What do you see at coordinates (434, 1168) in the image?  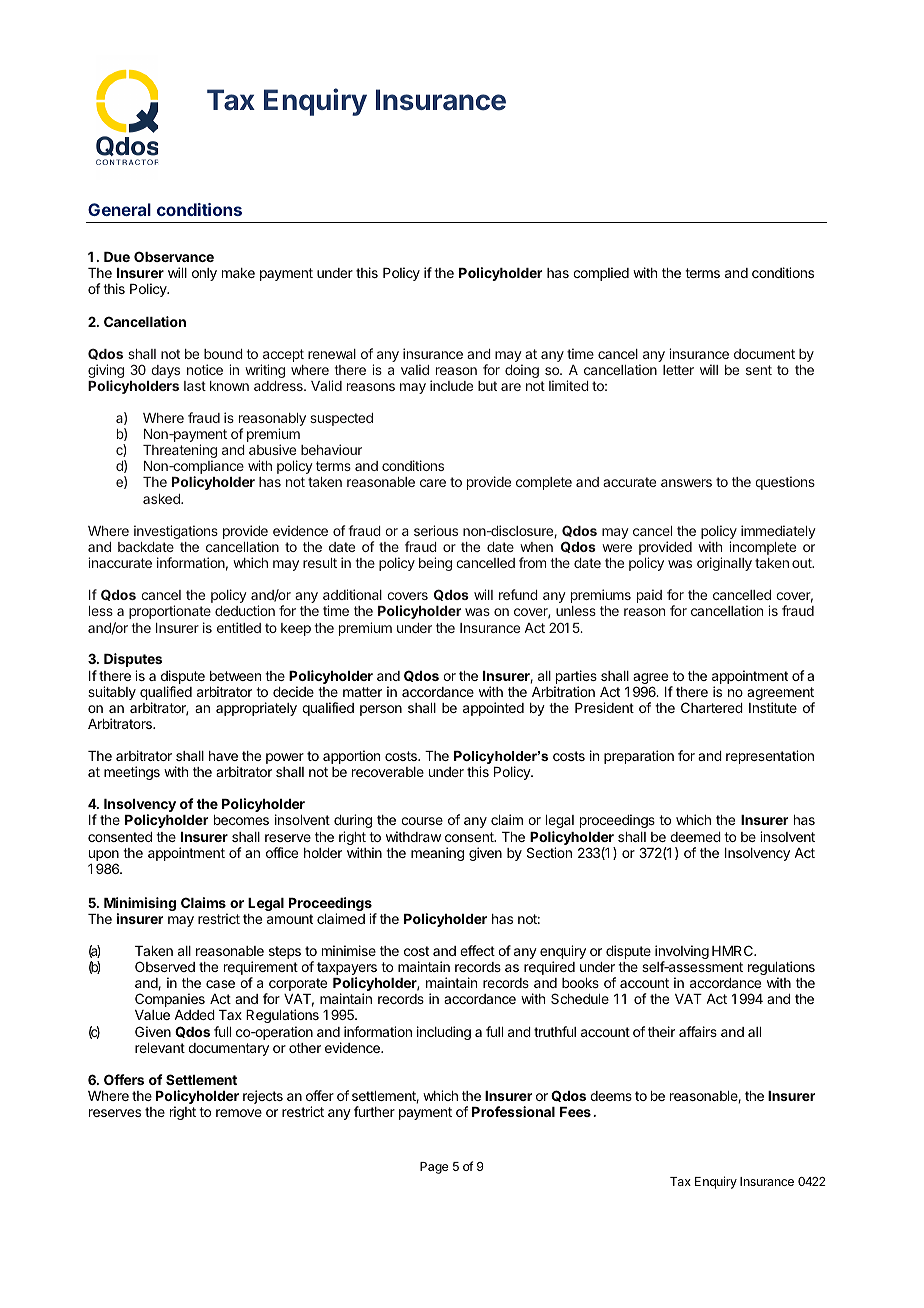 I see `Page` at bounding box center [434, 1168].
